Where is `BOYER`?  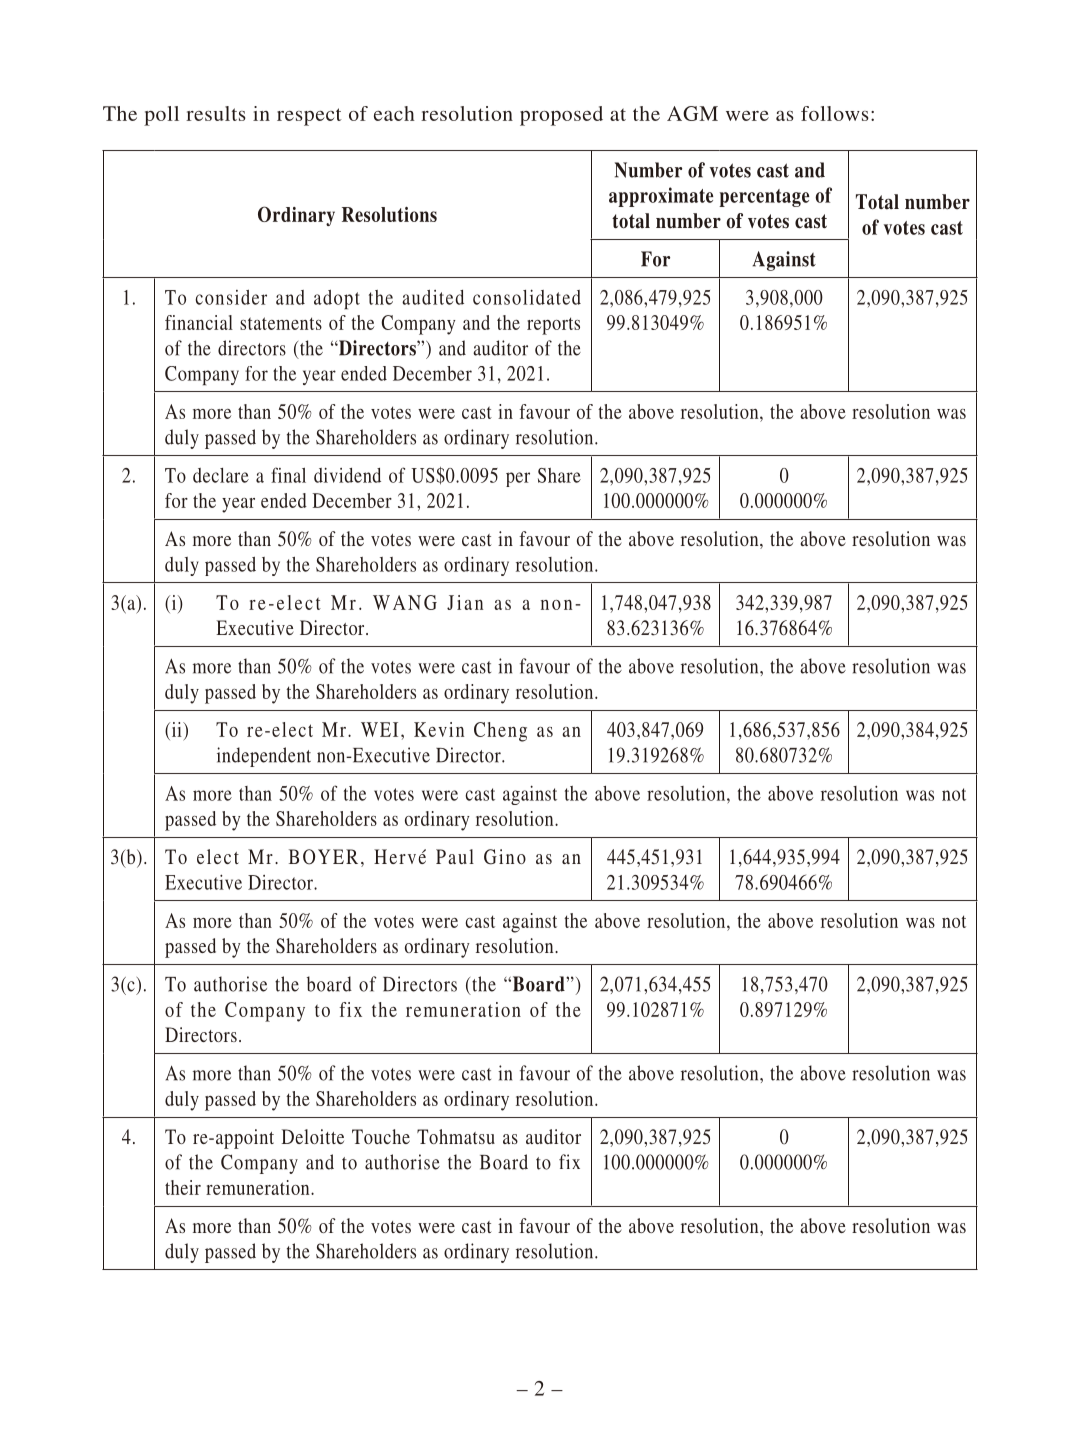
BOYER is located at coordinates (323, 857).
